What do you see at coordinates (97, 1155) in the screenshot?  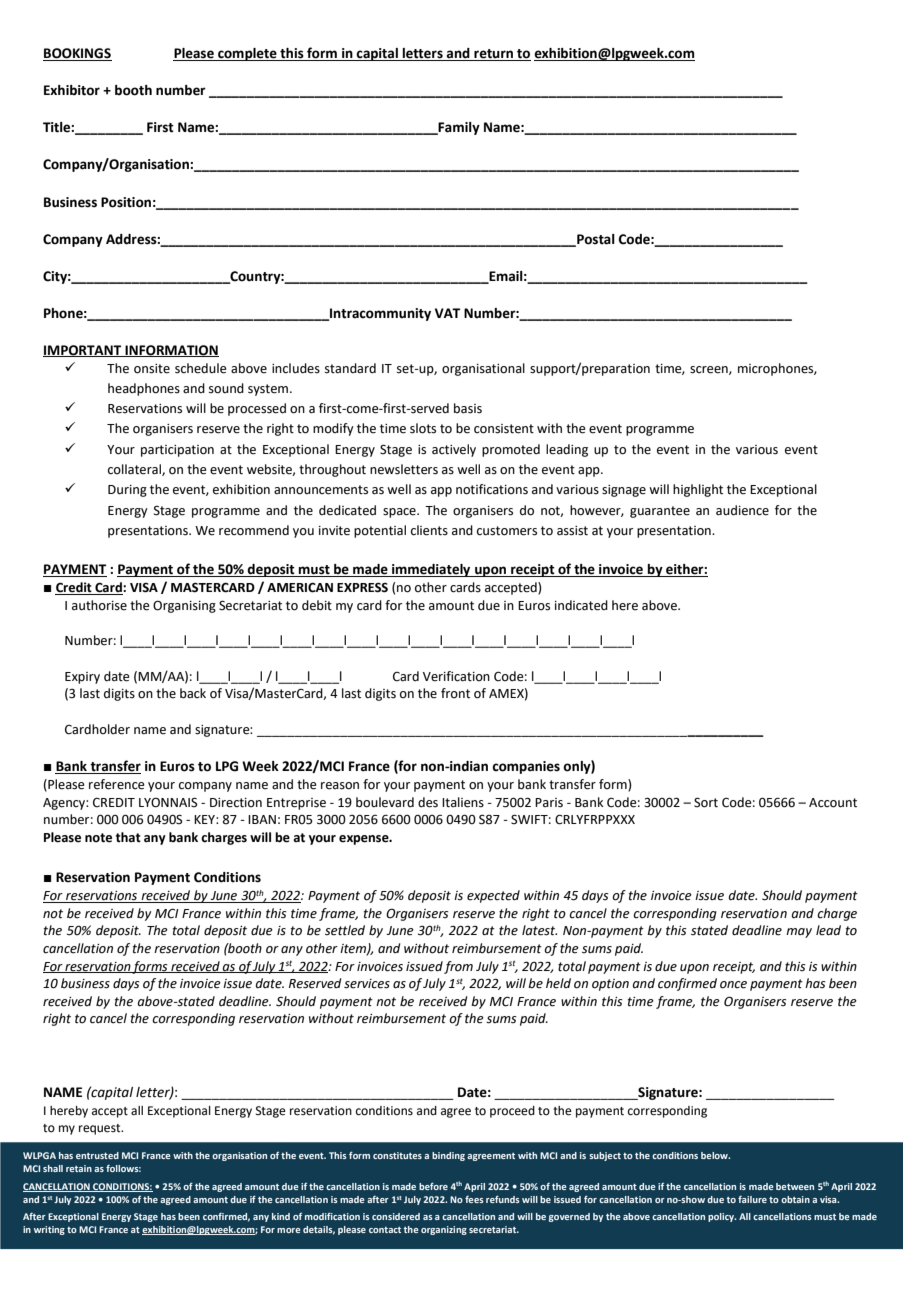 I see `entrusted` at bounding box center [97, 1155].
